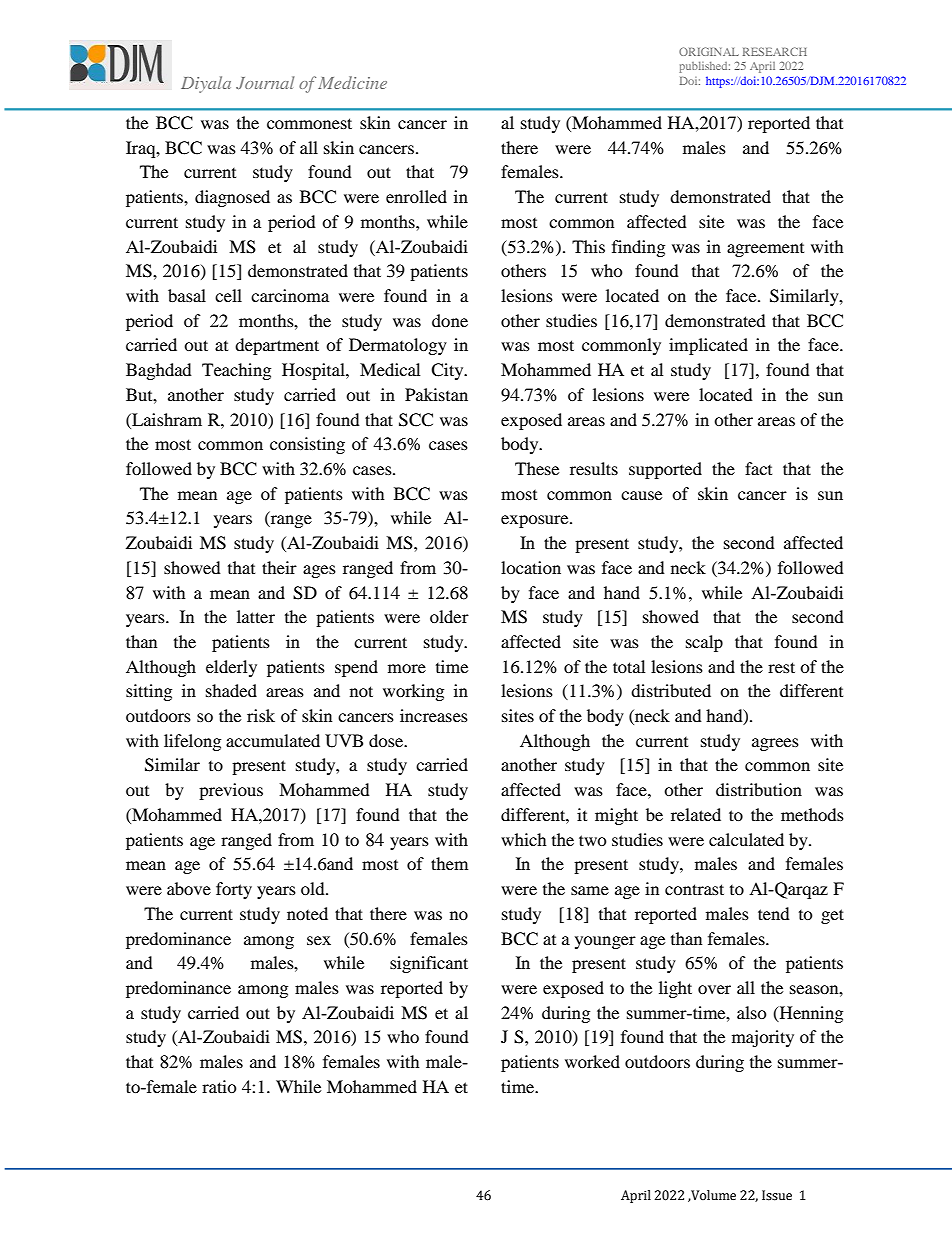 This screenshot has height=1233, width=952. I want to click on Diyala, so click(206, 84).
